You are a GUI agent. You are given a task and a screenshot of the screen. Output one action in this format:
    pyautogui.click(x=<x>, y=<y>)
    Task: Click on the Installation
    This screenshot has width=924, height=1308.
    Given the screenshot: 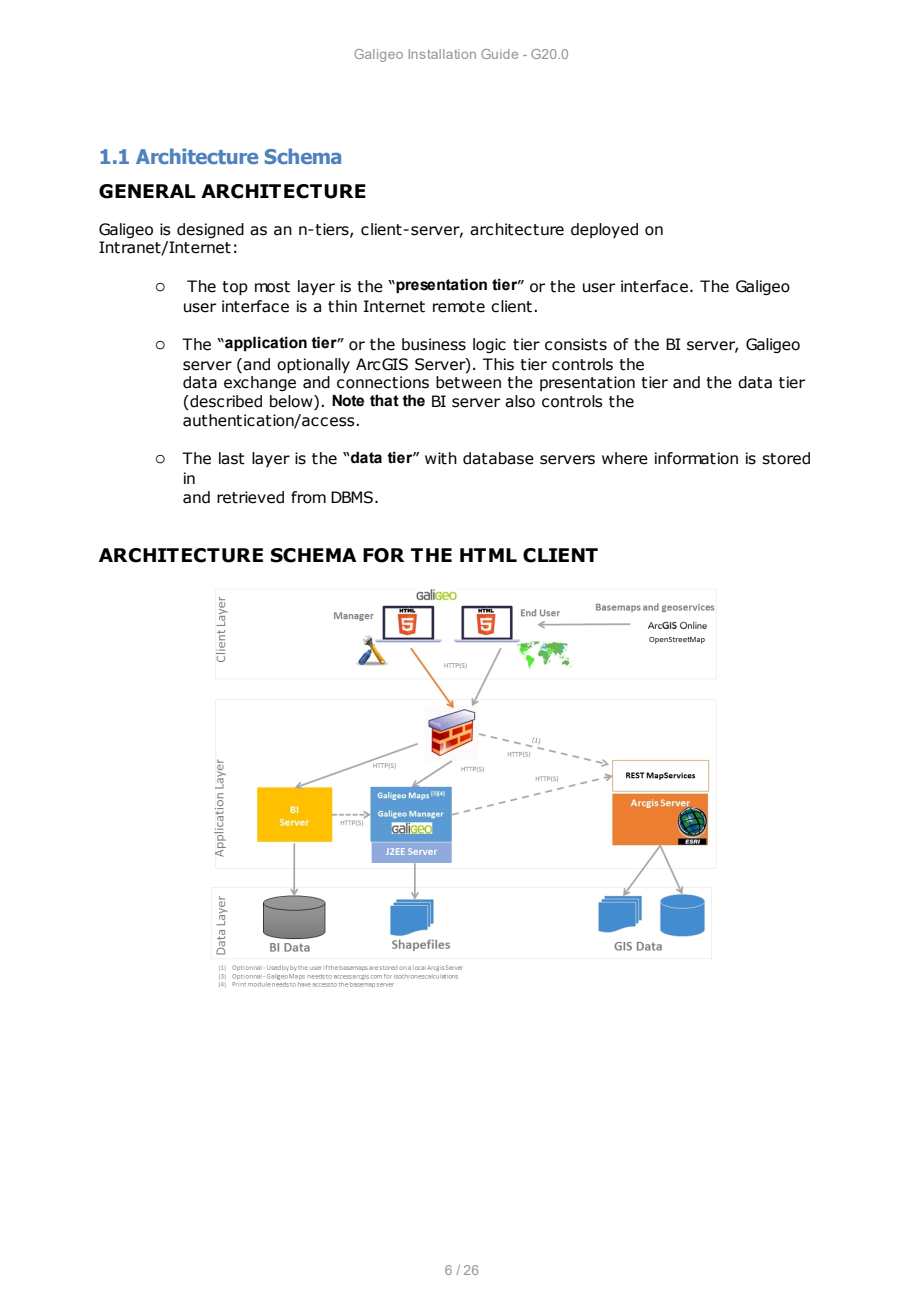 What is the action you would take?
    pyautogui.click(x=442, y=54)
